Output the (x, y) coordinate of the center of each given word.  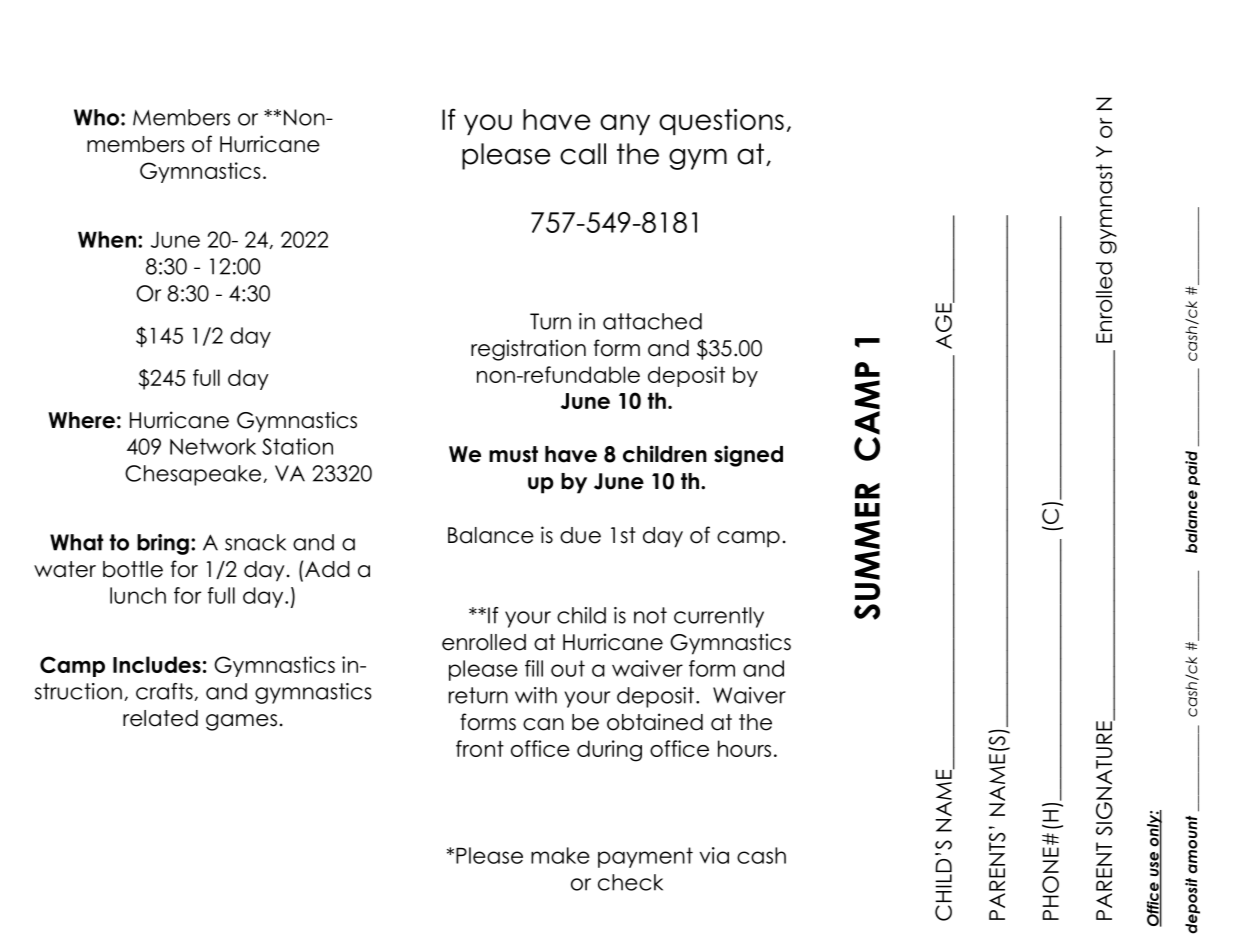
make (560, 855)
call (583, 154)
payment (645, 857)
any (625, 124)
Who (96, 117)
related (160, 718)
